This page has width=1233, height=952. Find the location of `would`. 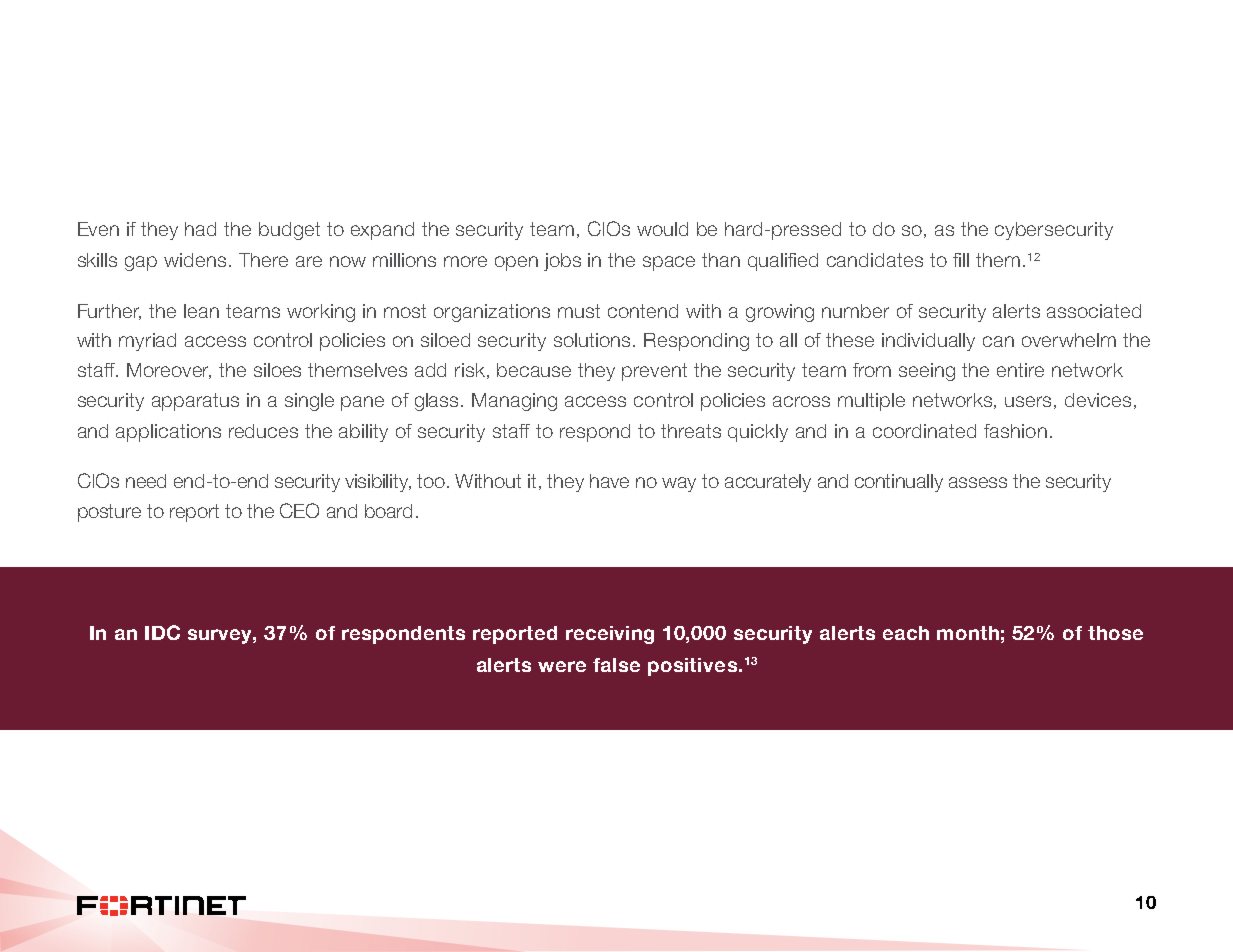

would is located at coordinates (662, 229).
